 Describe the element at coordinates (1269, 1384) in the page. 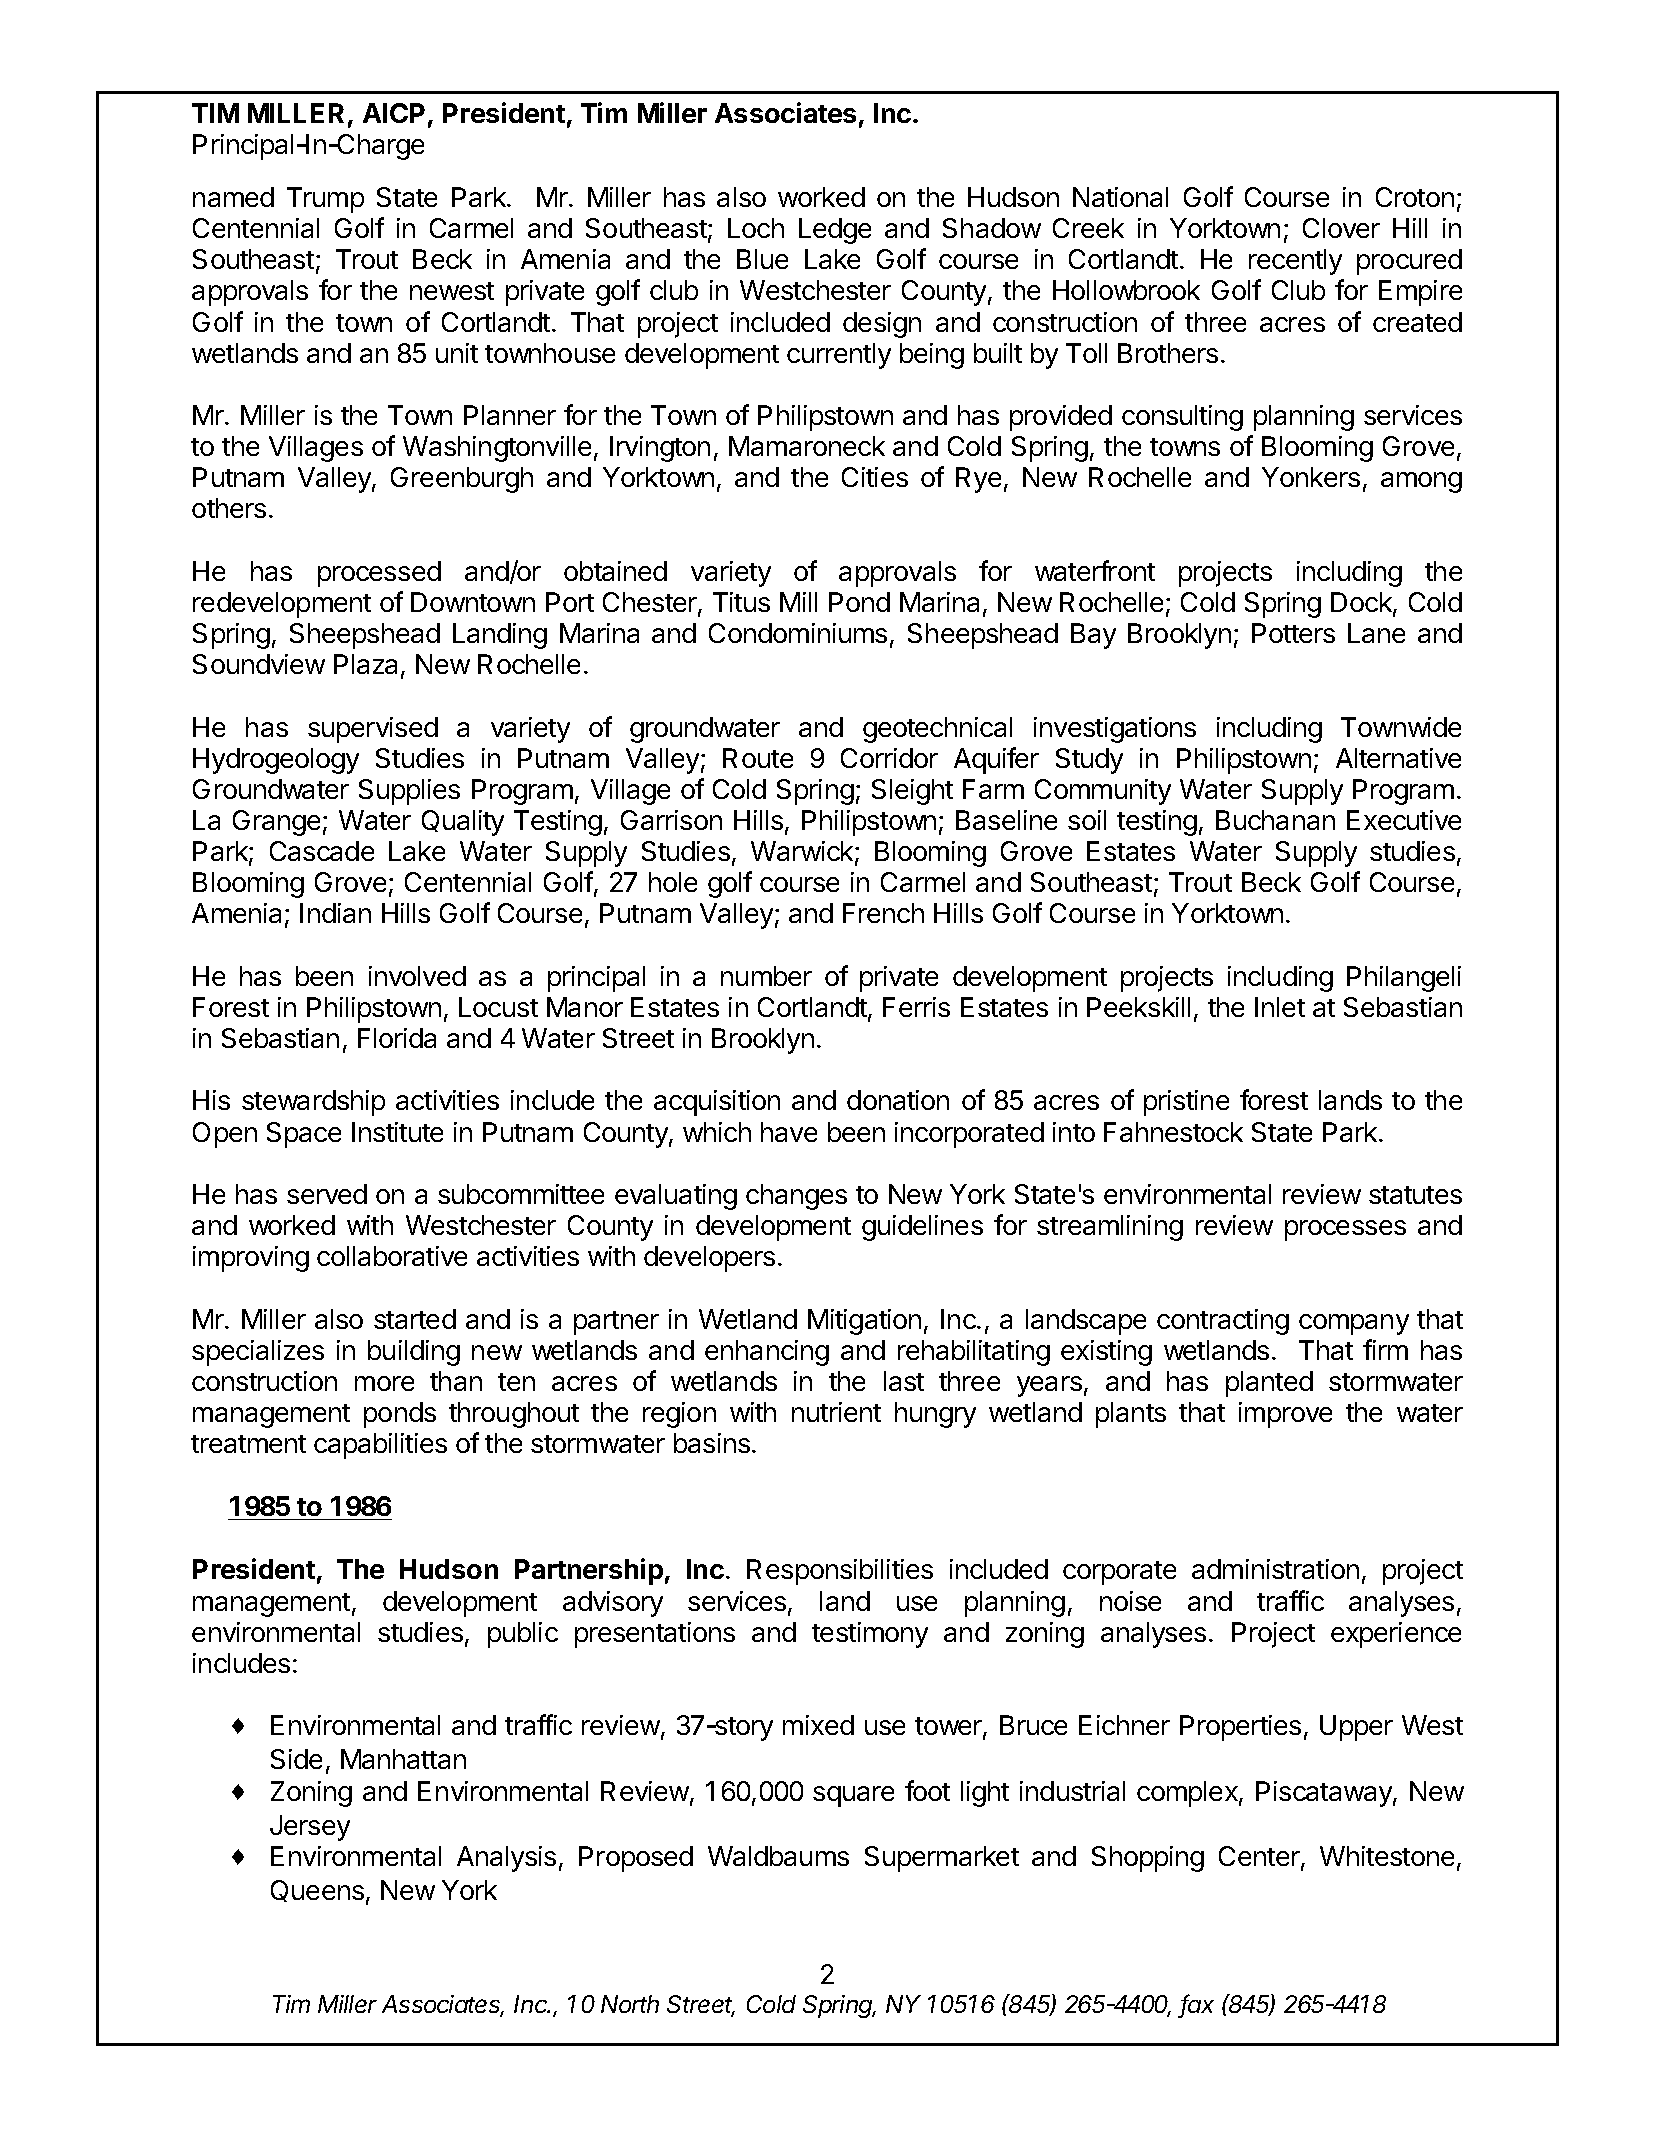

I see `planted` at that location.
